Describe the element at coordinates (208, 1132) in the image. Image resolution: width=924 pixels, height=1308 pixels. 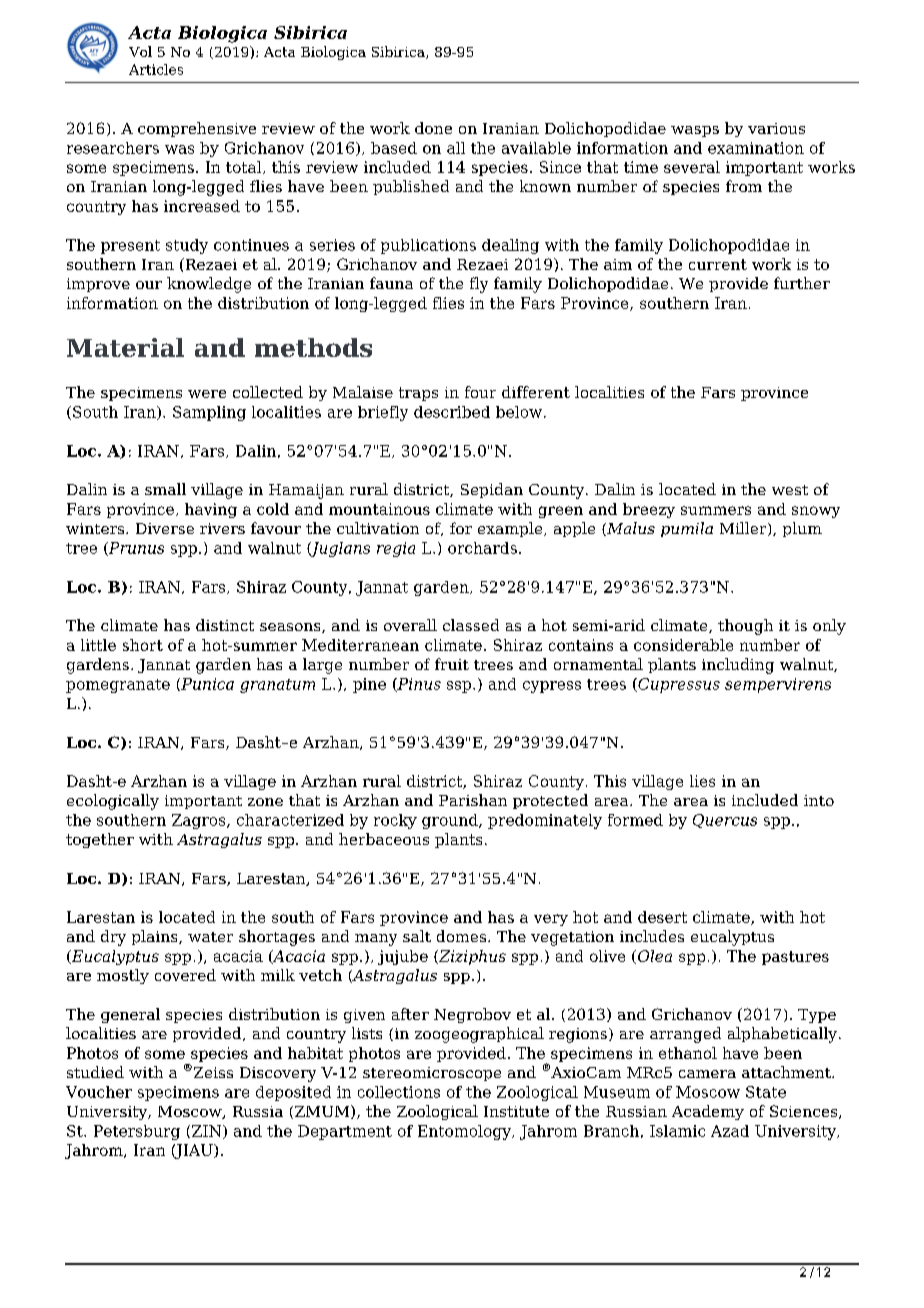
I see `ZIN` at that location.
